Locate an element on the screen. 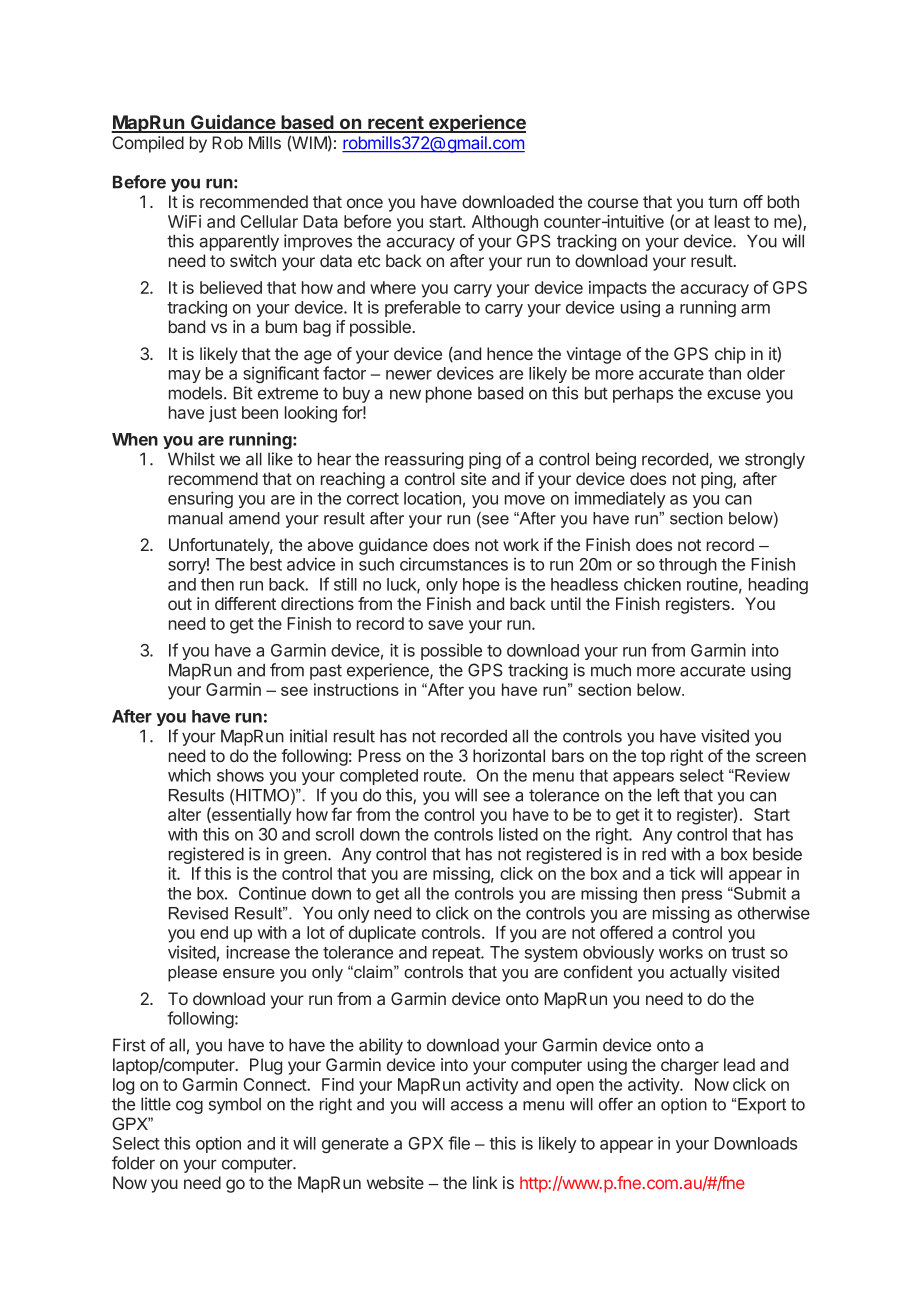 Image resolution: width=924 pixels, height=1308 pixels. horizontal is located at coordinates (509, 755).
